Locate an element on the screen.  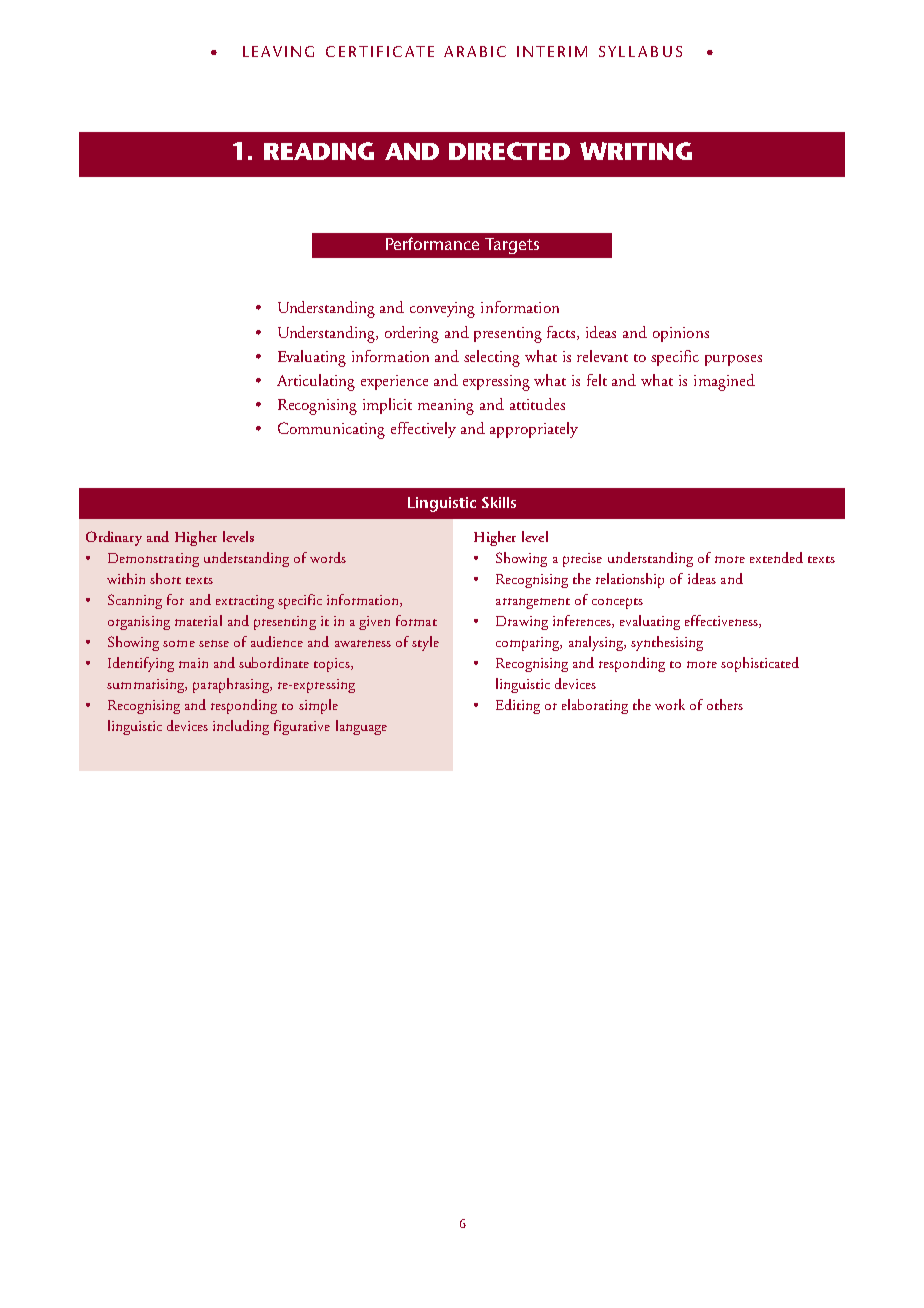
WRITING is located at coordinates (636, 151).
